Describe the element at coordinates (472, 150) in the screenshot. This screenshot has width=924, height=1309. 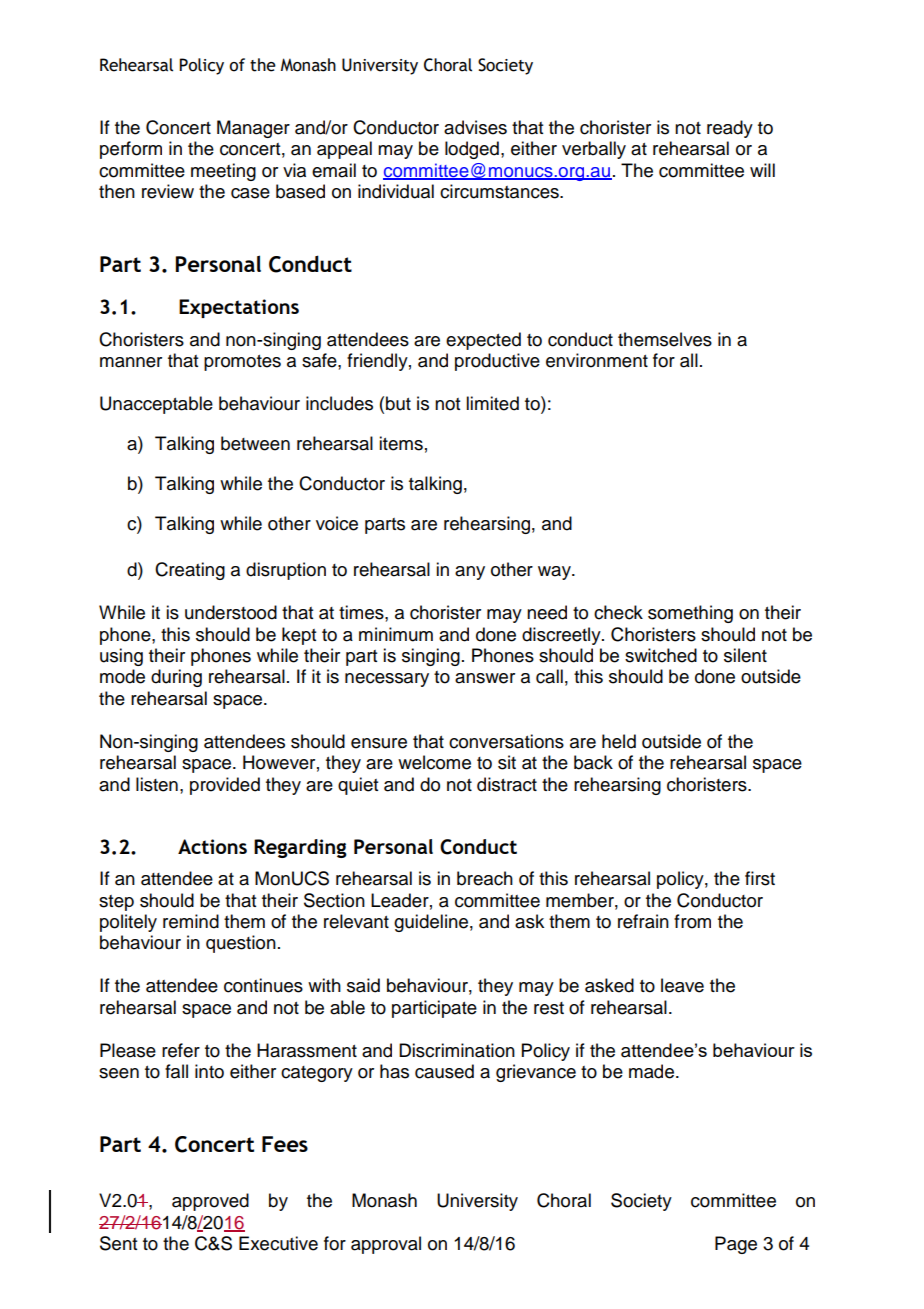
I see `lodged` at that location.
